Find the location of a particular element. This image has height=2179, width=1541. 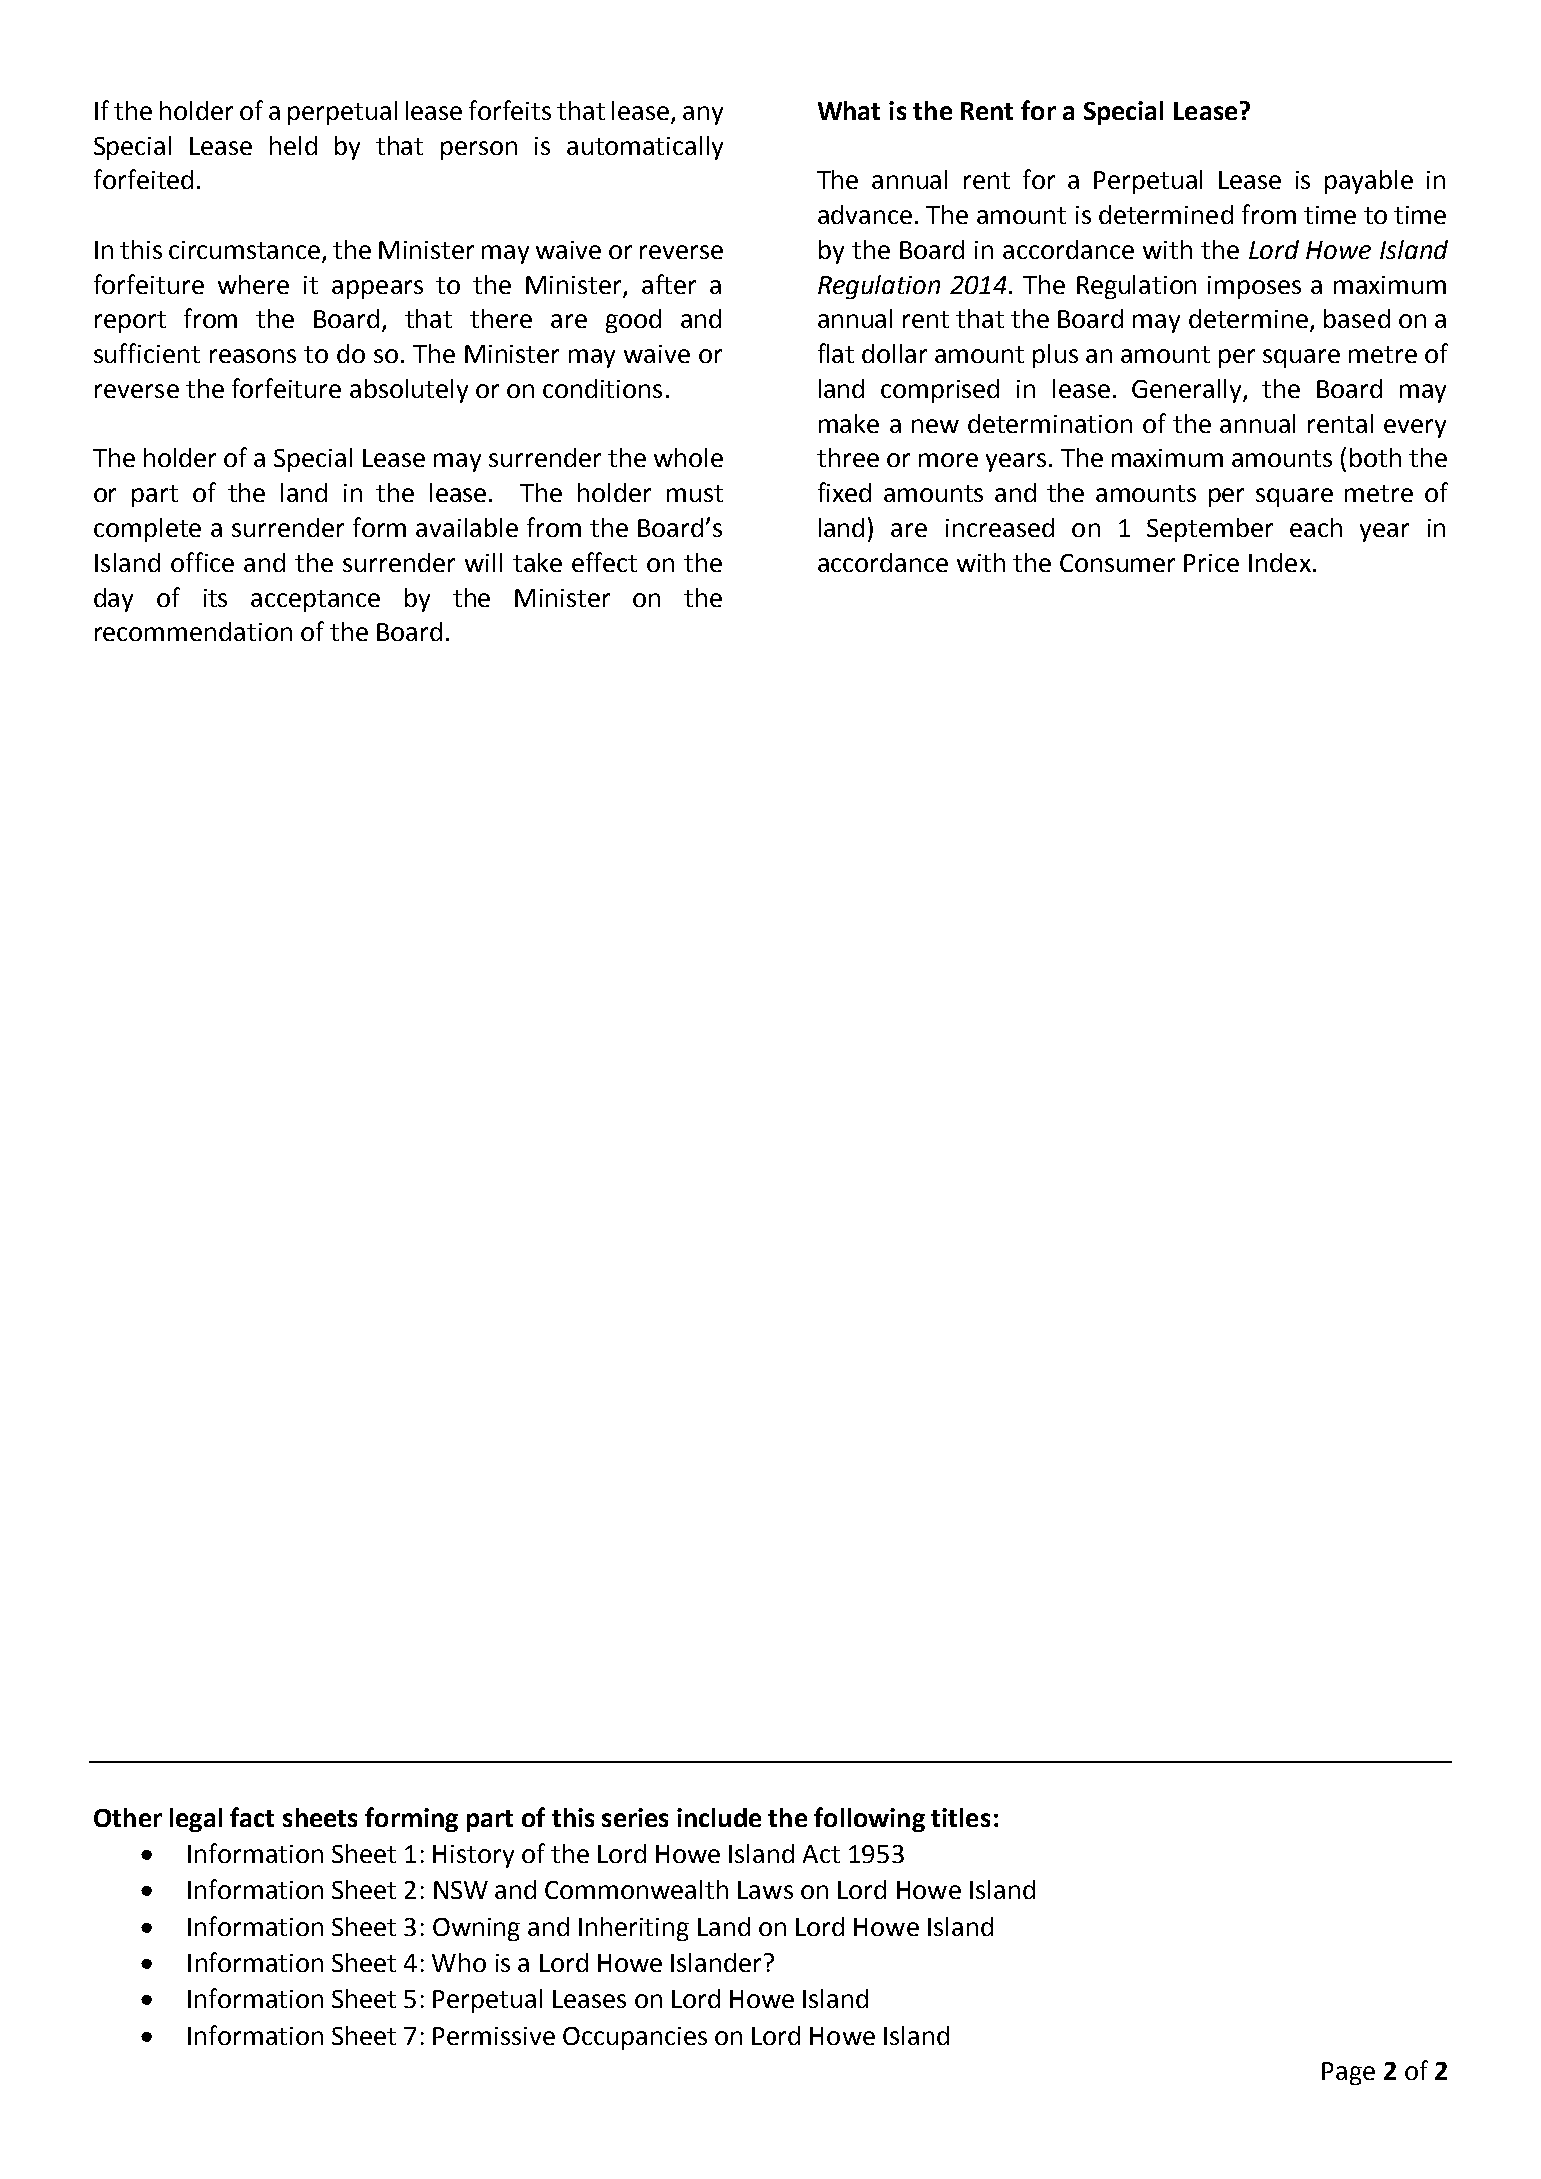

any is located at coordinates (703, 115).
